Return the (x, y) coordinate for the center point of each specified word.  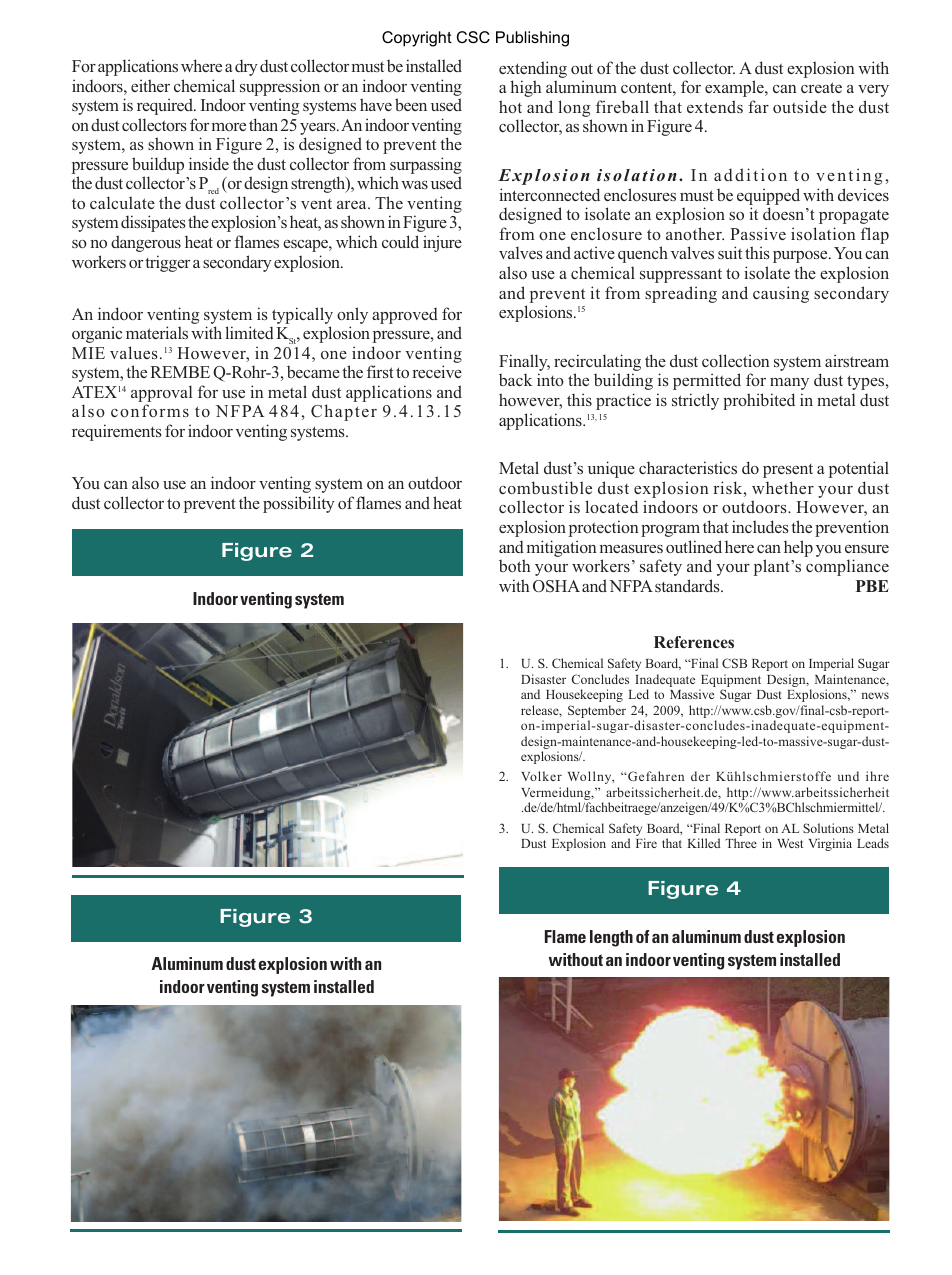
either (150, 85)
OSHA (556, 586)
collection (736, 360)
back (515, 380)
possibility (299, 504)
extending (533, 71)
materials (157, 332)
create (821, 87)
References (694, 642)
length (611, 938)
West (790, 843)
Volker (541, 776)
